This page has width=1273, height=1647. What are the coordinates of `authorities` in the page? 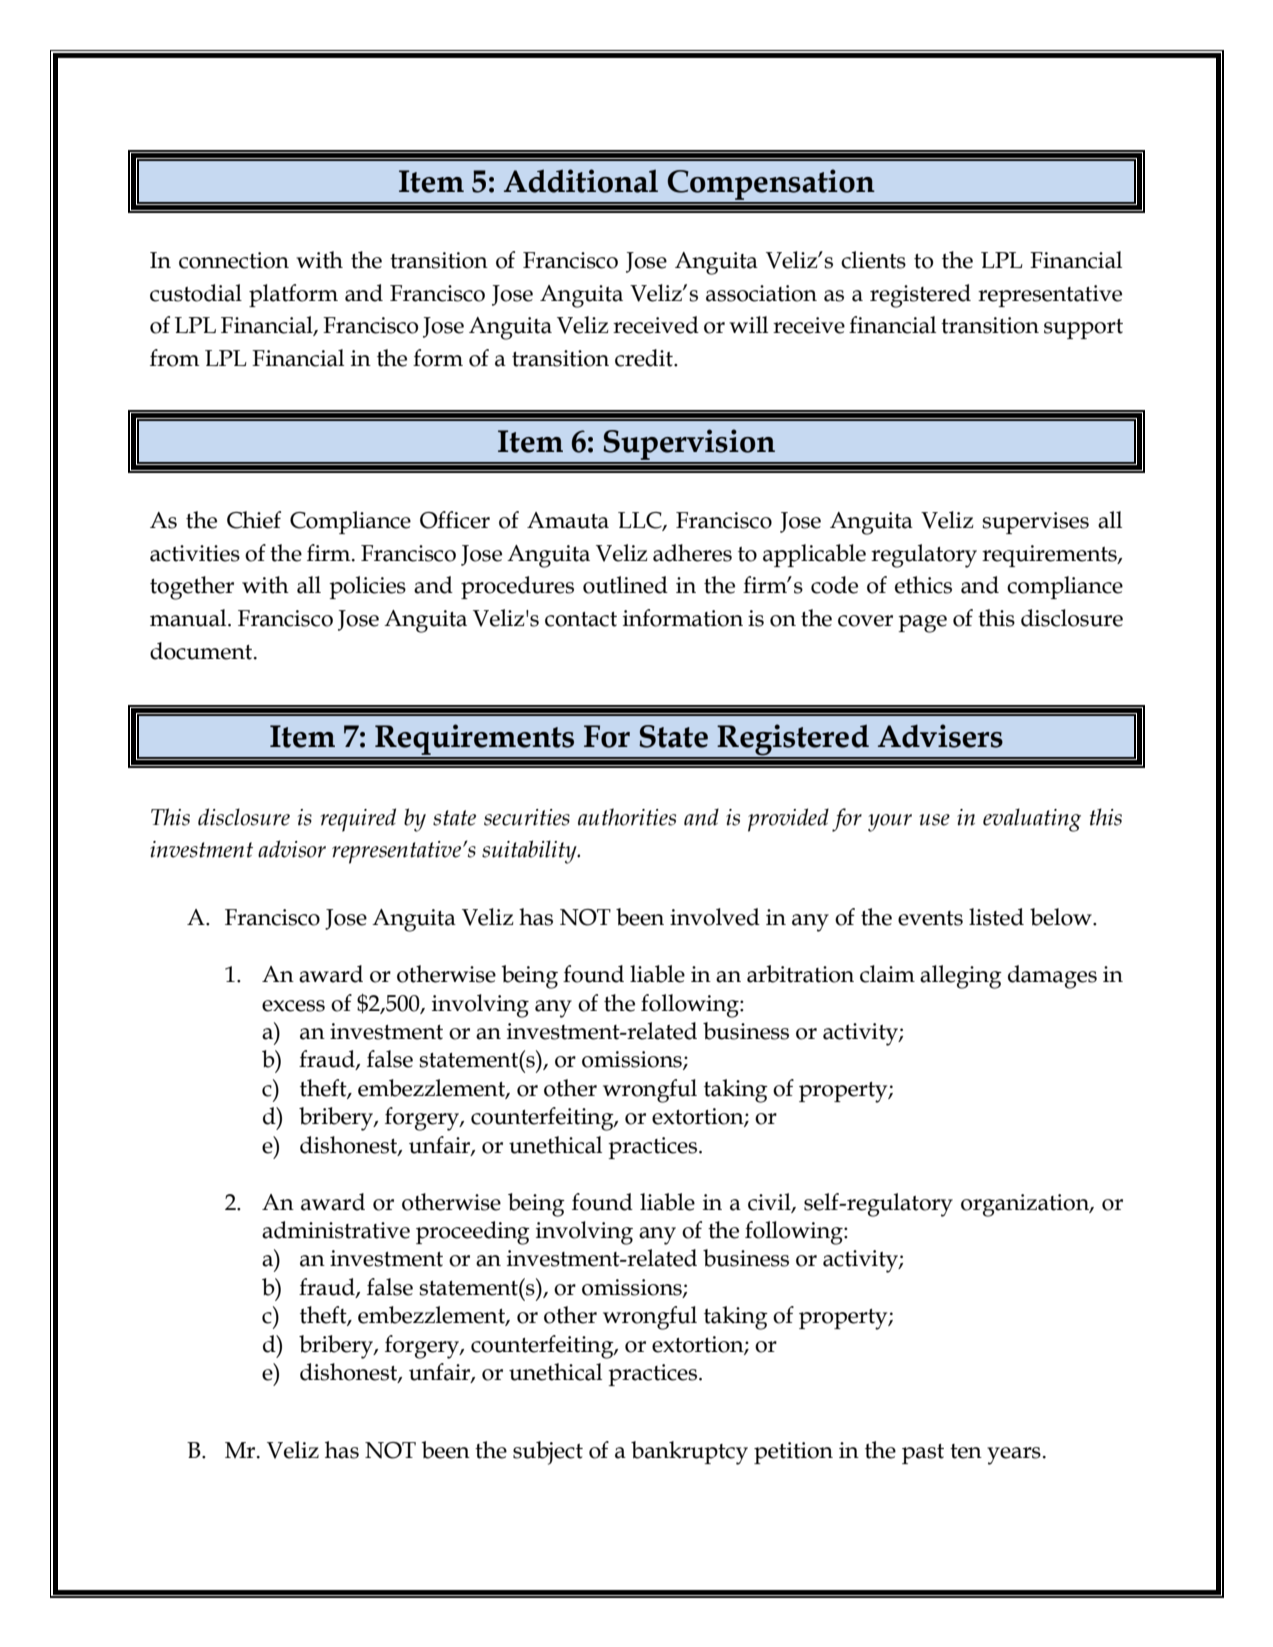 It's located at (627, 817).
